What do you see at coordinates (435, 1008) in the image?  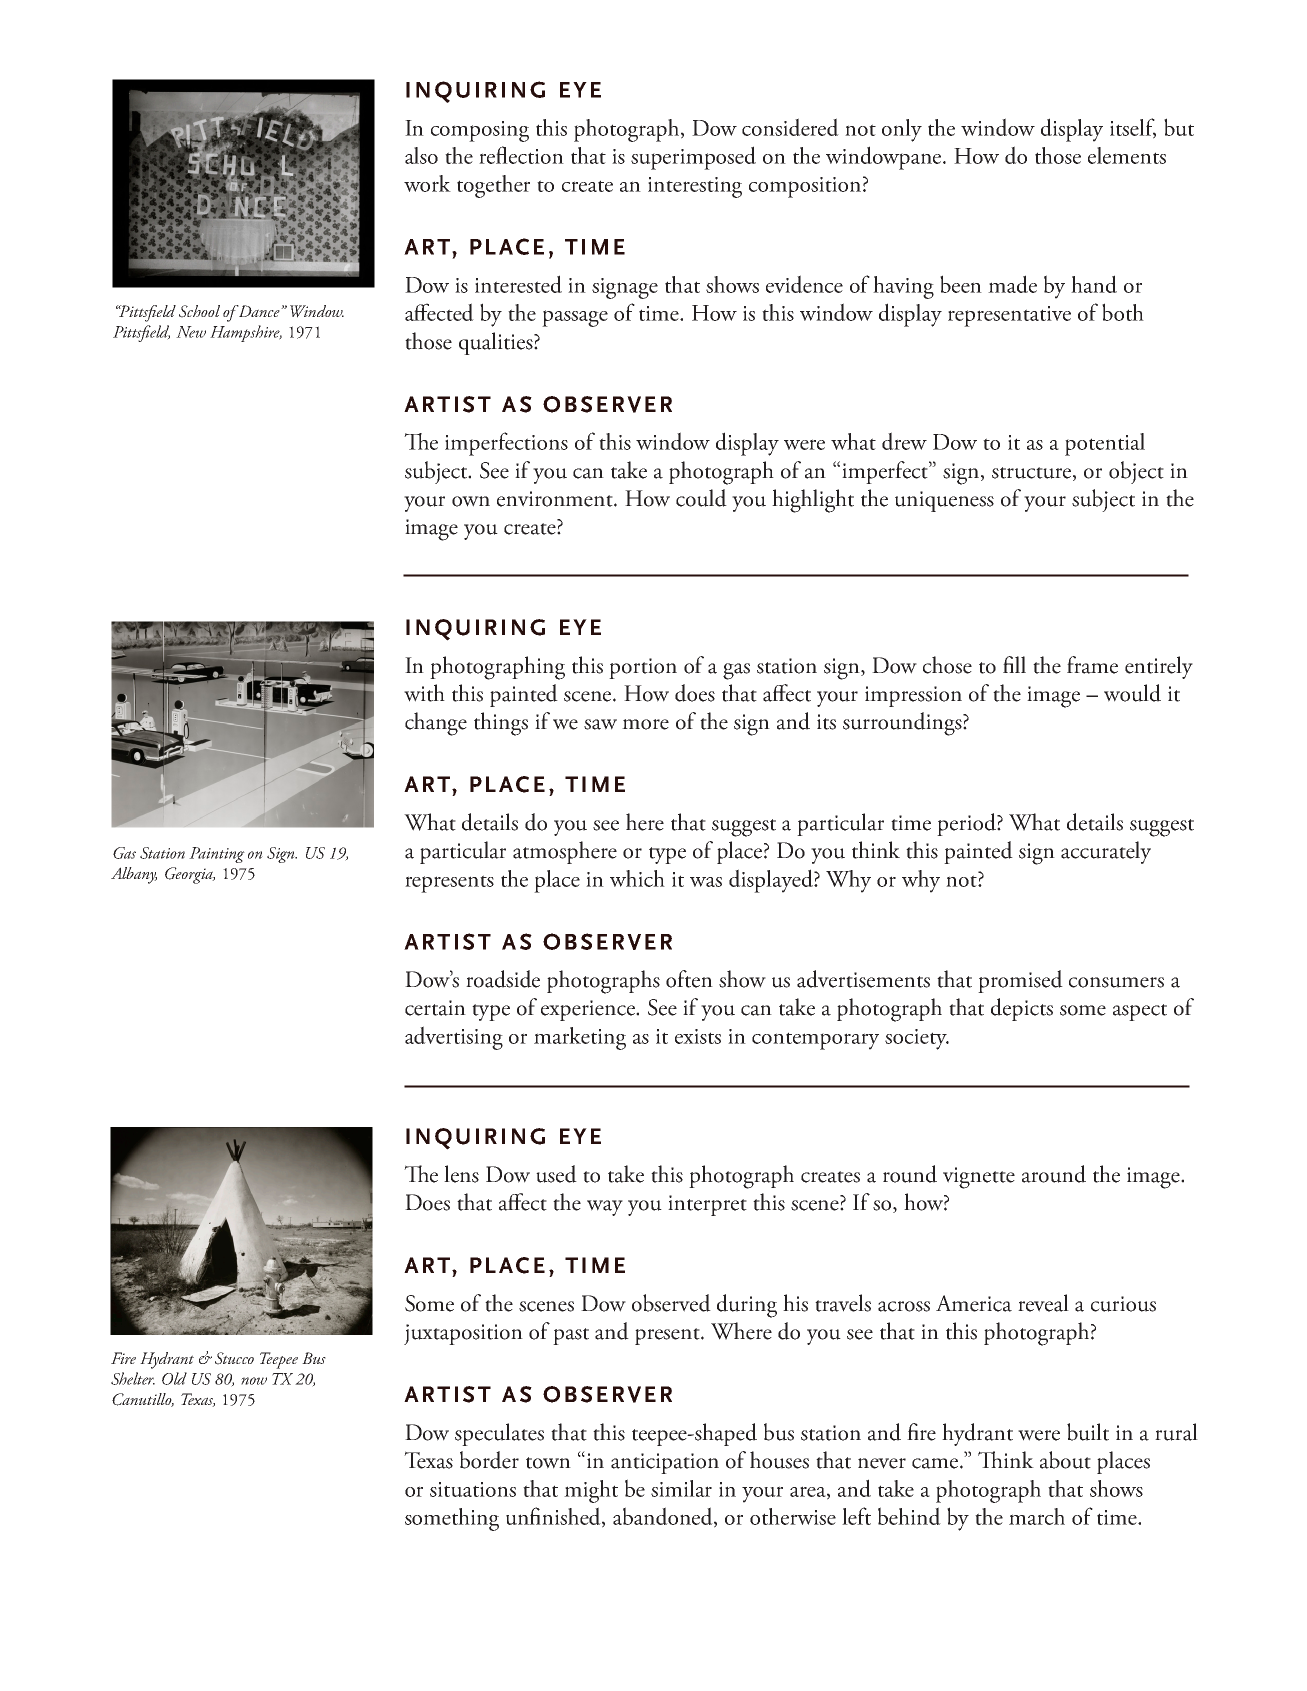 I see `certain` at bounding box center [435, 1008].
